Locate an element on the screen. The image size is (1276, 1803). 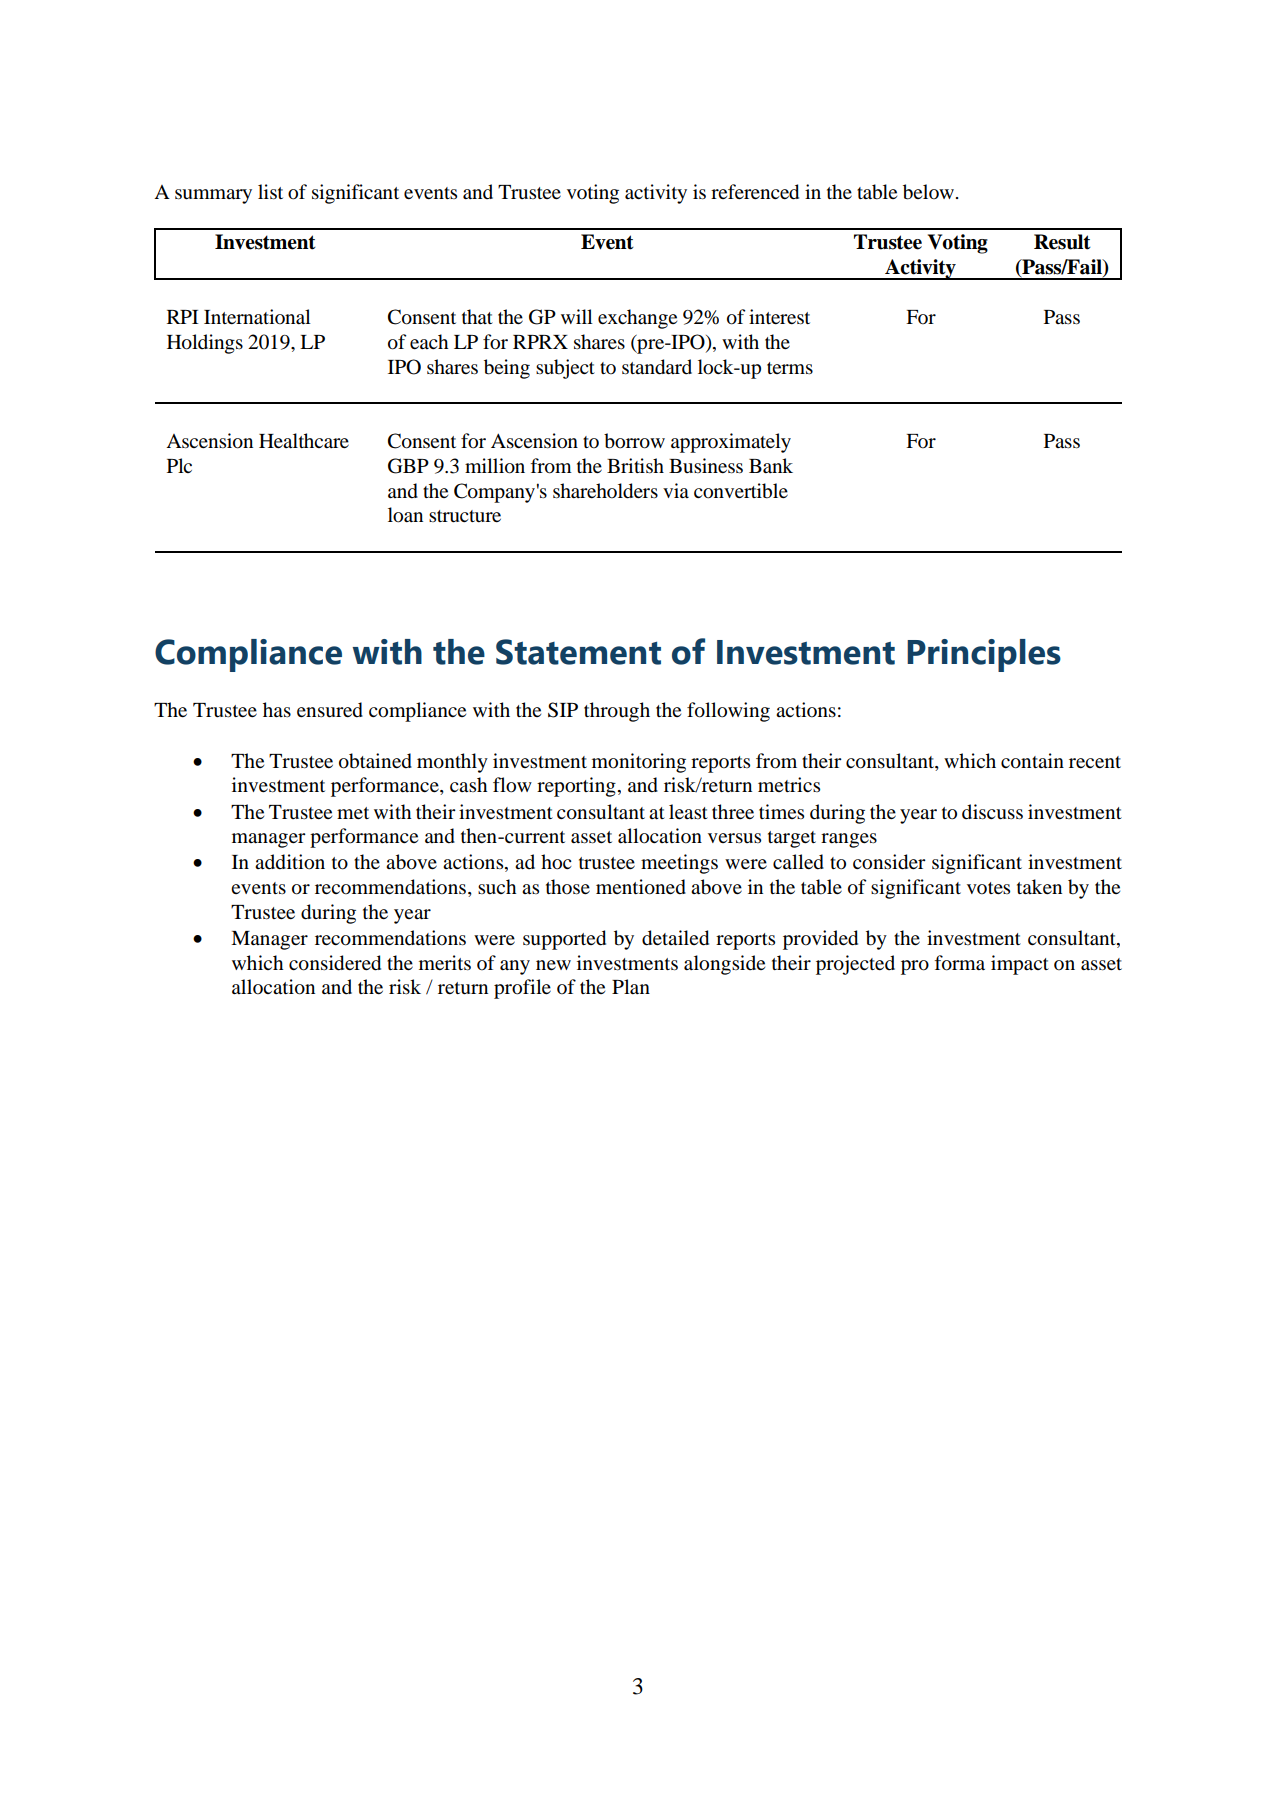
referenced is located at coordinates (755, 192).
